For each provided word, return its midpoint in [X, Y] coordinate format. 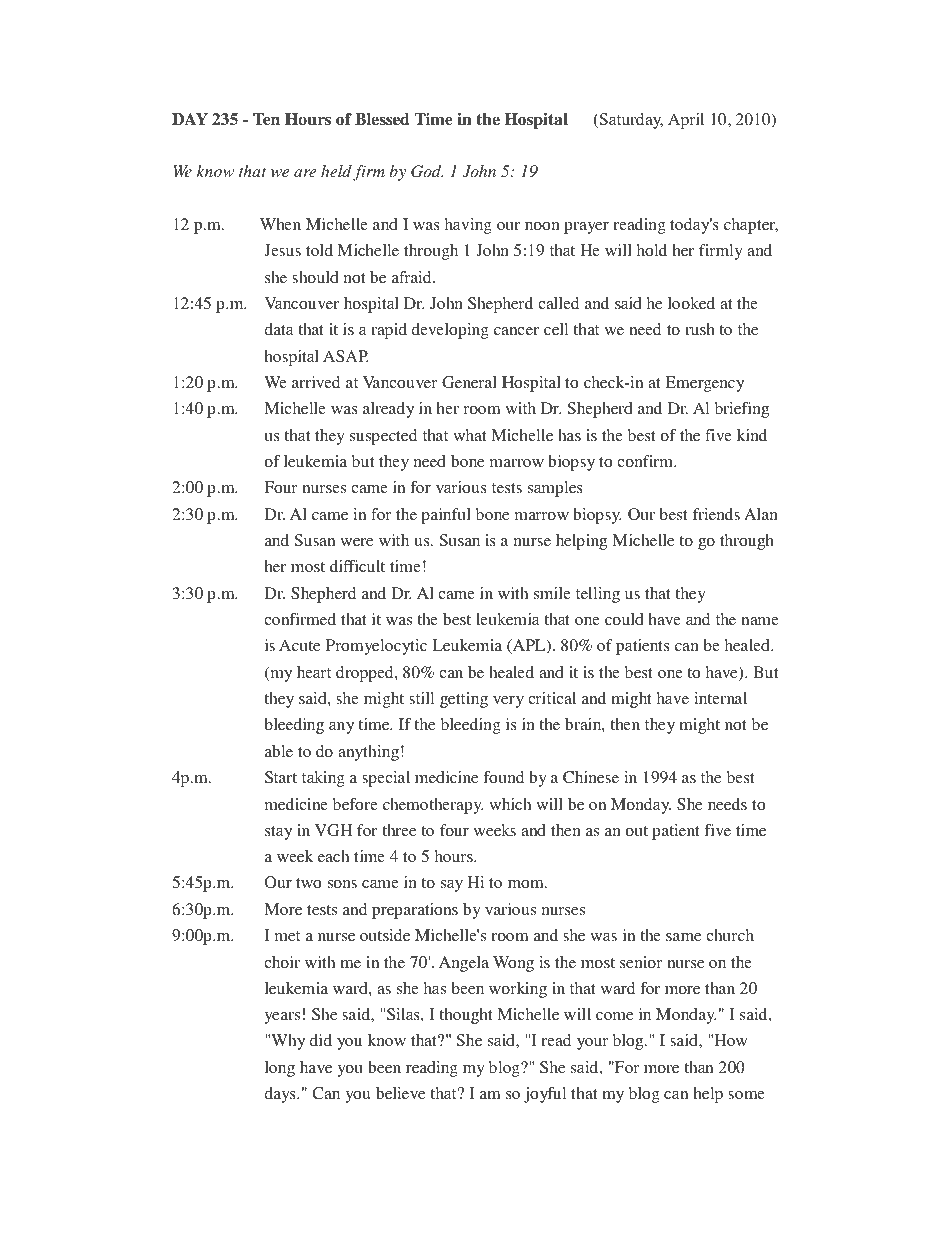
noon [542, 226]
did [320, 1040]
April [686, 121]
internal [720, 698]
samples [555, 489]
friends [716, 514]
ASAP [346, 356]
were [357, 542]
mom [527, 884]
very [508, 702]
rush [700, 329]
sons [342, 884]
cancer [516, 331]
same [684, 937]
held [336, 171]
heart [314, 672]
